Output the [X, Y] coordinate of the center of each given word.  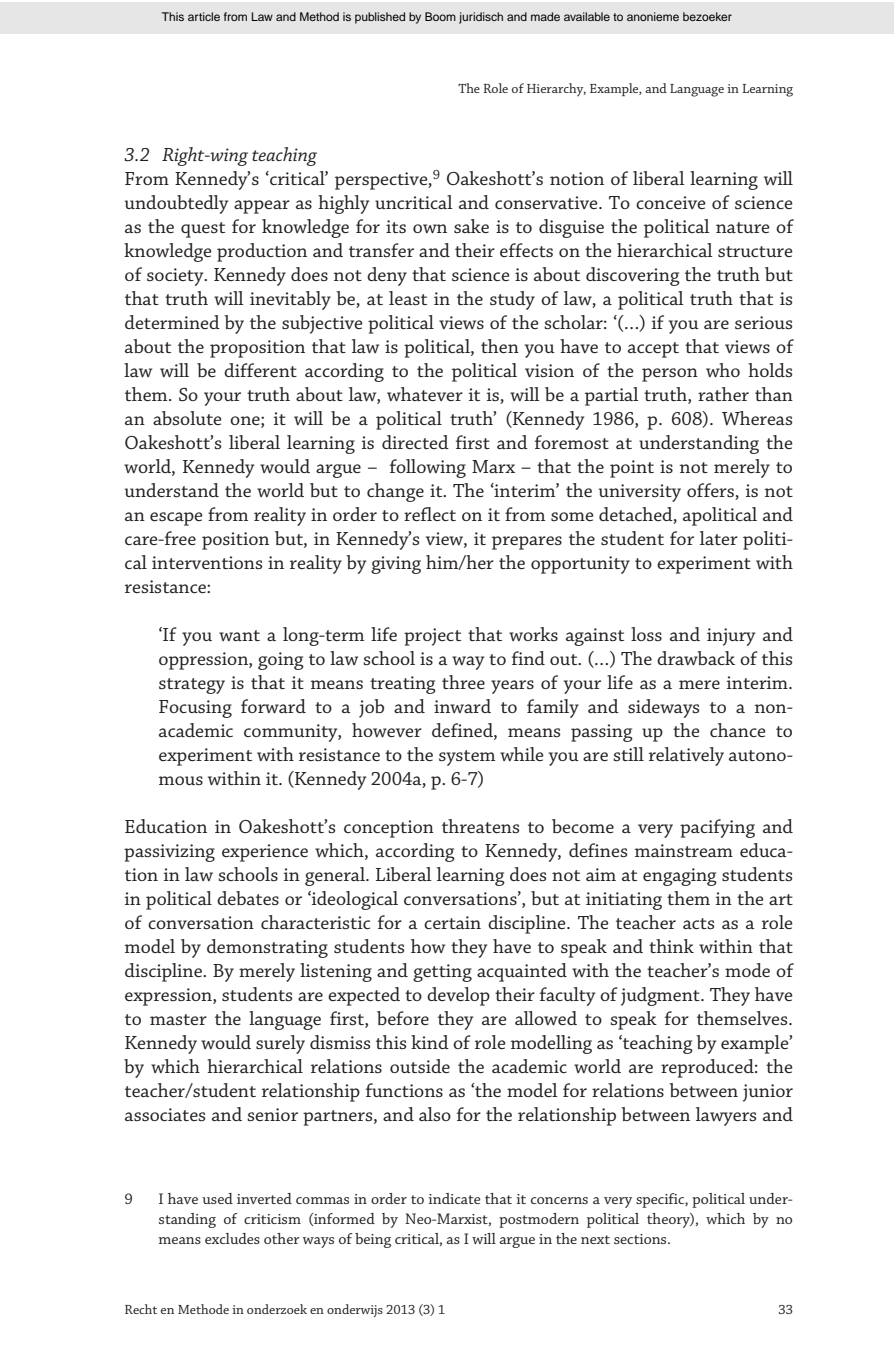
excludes [232, 1238]
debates [248, 898]
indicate [455, 1198]
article [204, 16]
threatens [480, 826]
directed [415, 442]
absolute [187, 418]
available [587, 16]
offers [711, 491]
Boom [440, 16]
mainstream [684, 850]
